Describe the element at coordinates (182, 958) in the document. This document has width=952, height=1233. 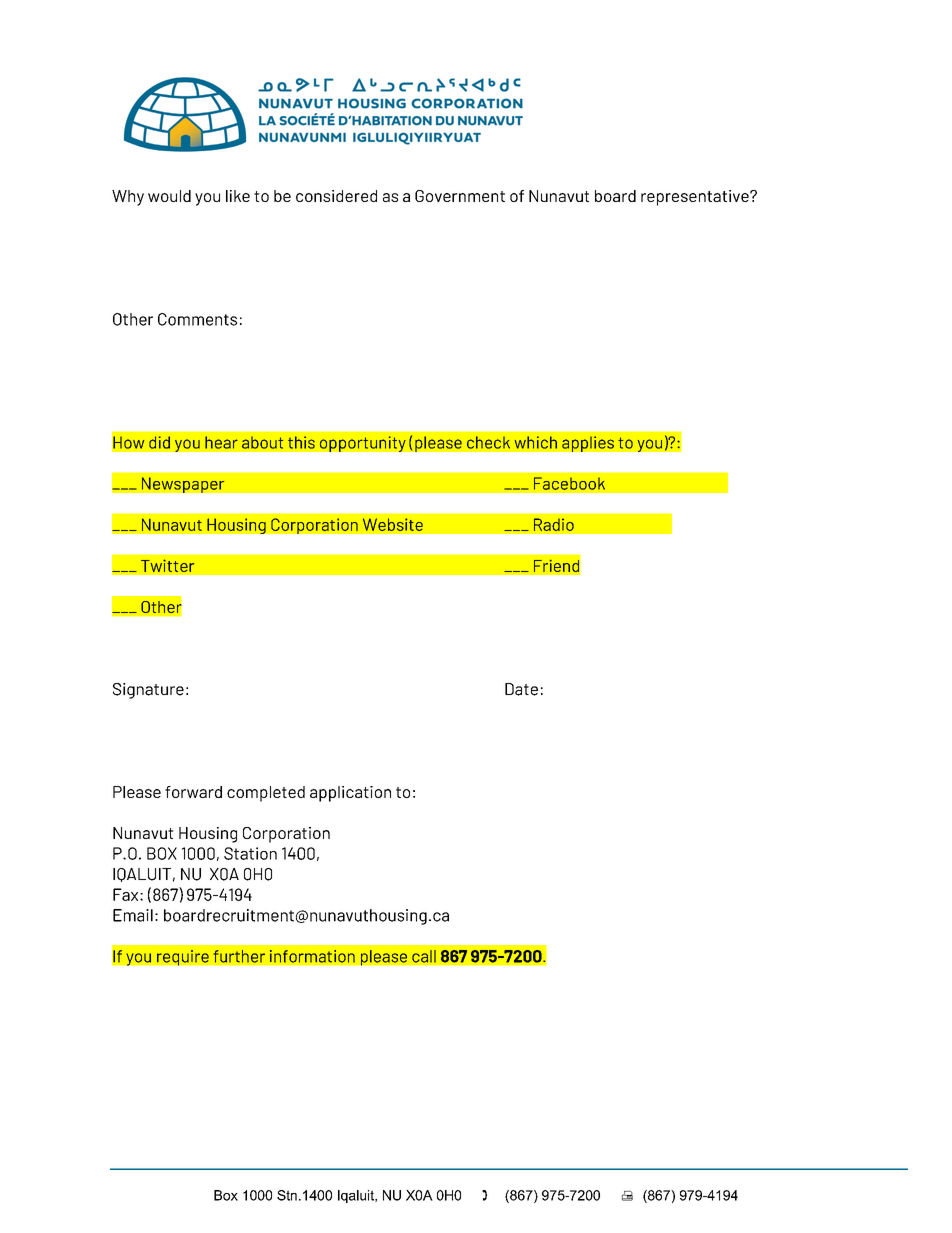
I see `require` at that location.
